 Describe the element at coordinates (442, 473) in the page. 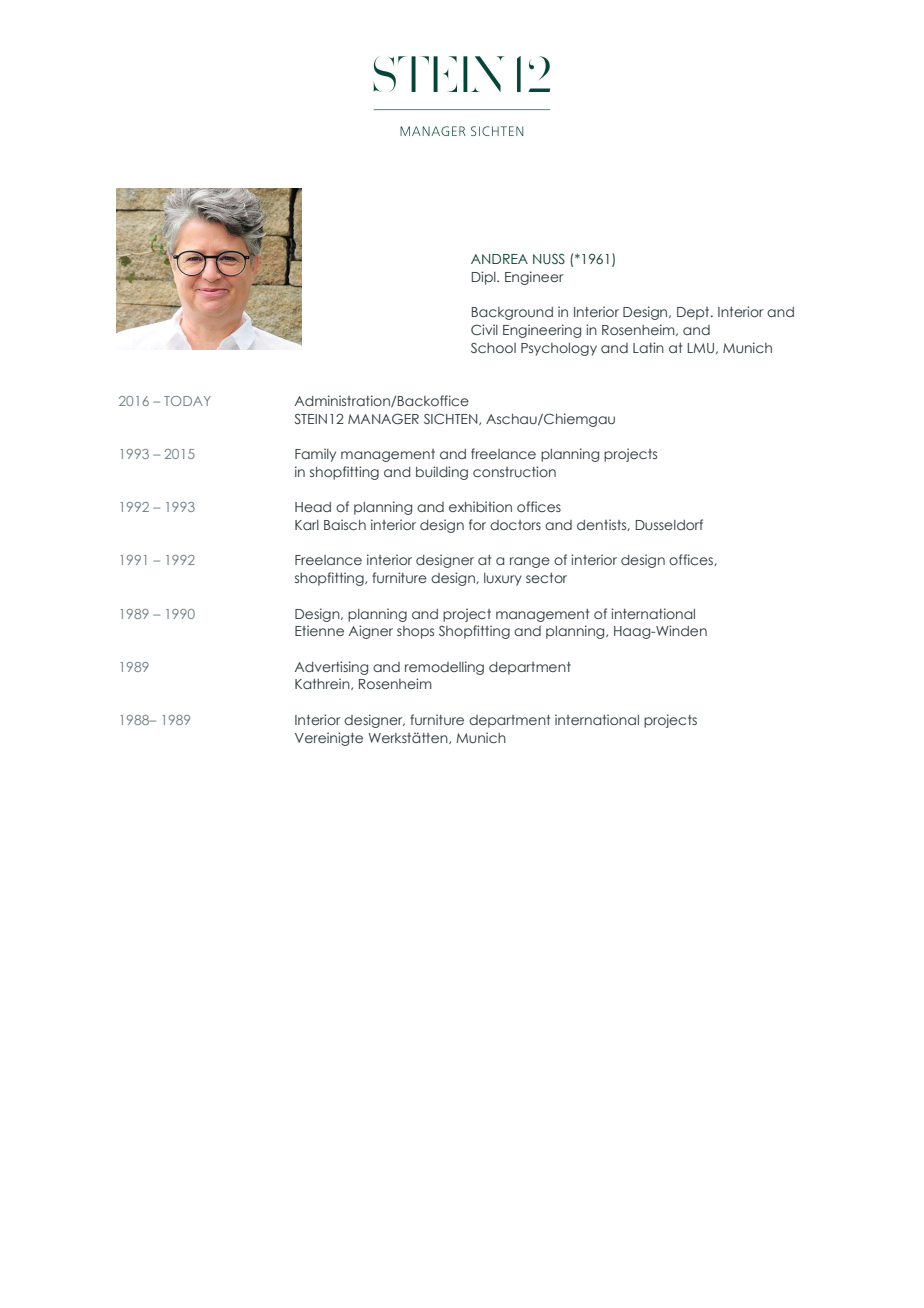

I see `building` at that location.
